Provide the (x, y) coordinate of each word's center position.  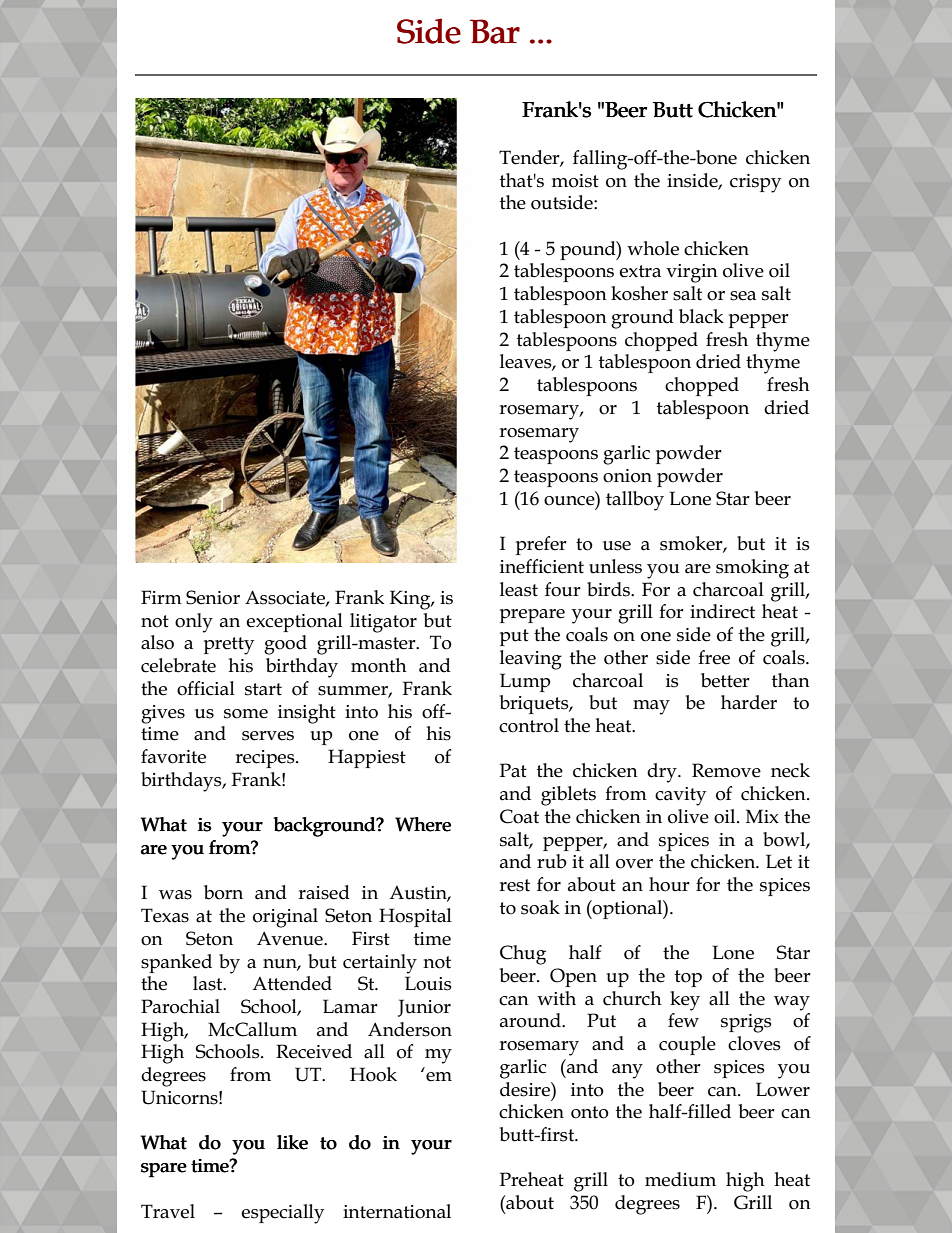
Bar (495, 31)
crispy (755, 183)
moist (575, 181)
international (397, 1211)
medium (680, 1179)
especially (282, 1214)
